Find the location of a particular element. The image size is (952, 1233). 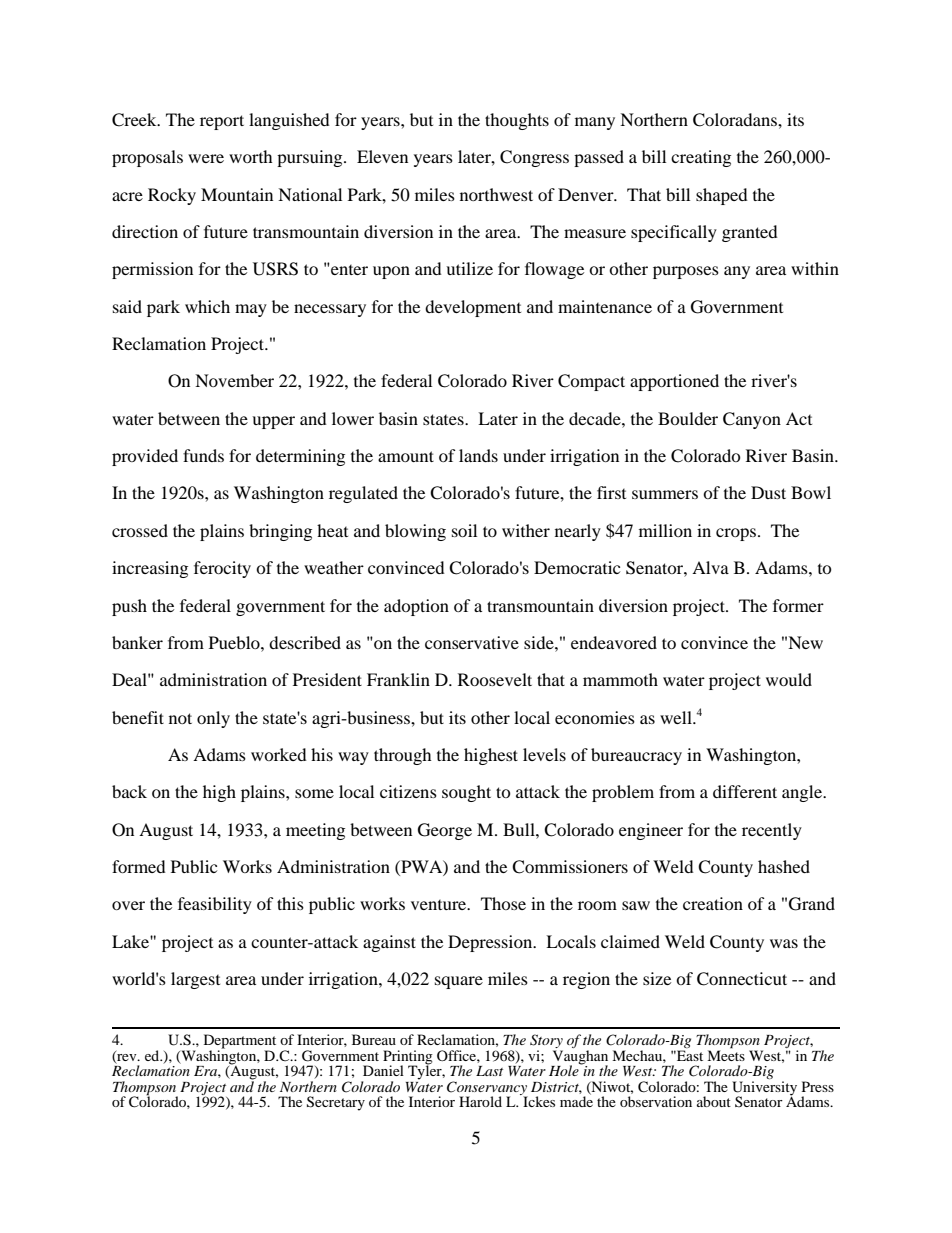

soil is located at coordinates (464, 530).
